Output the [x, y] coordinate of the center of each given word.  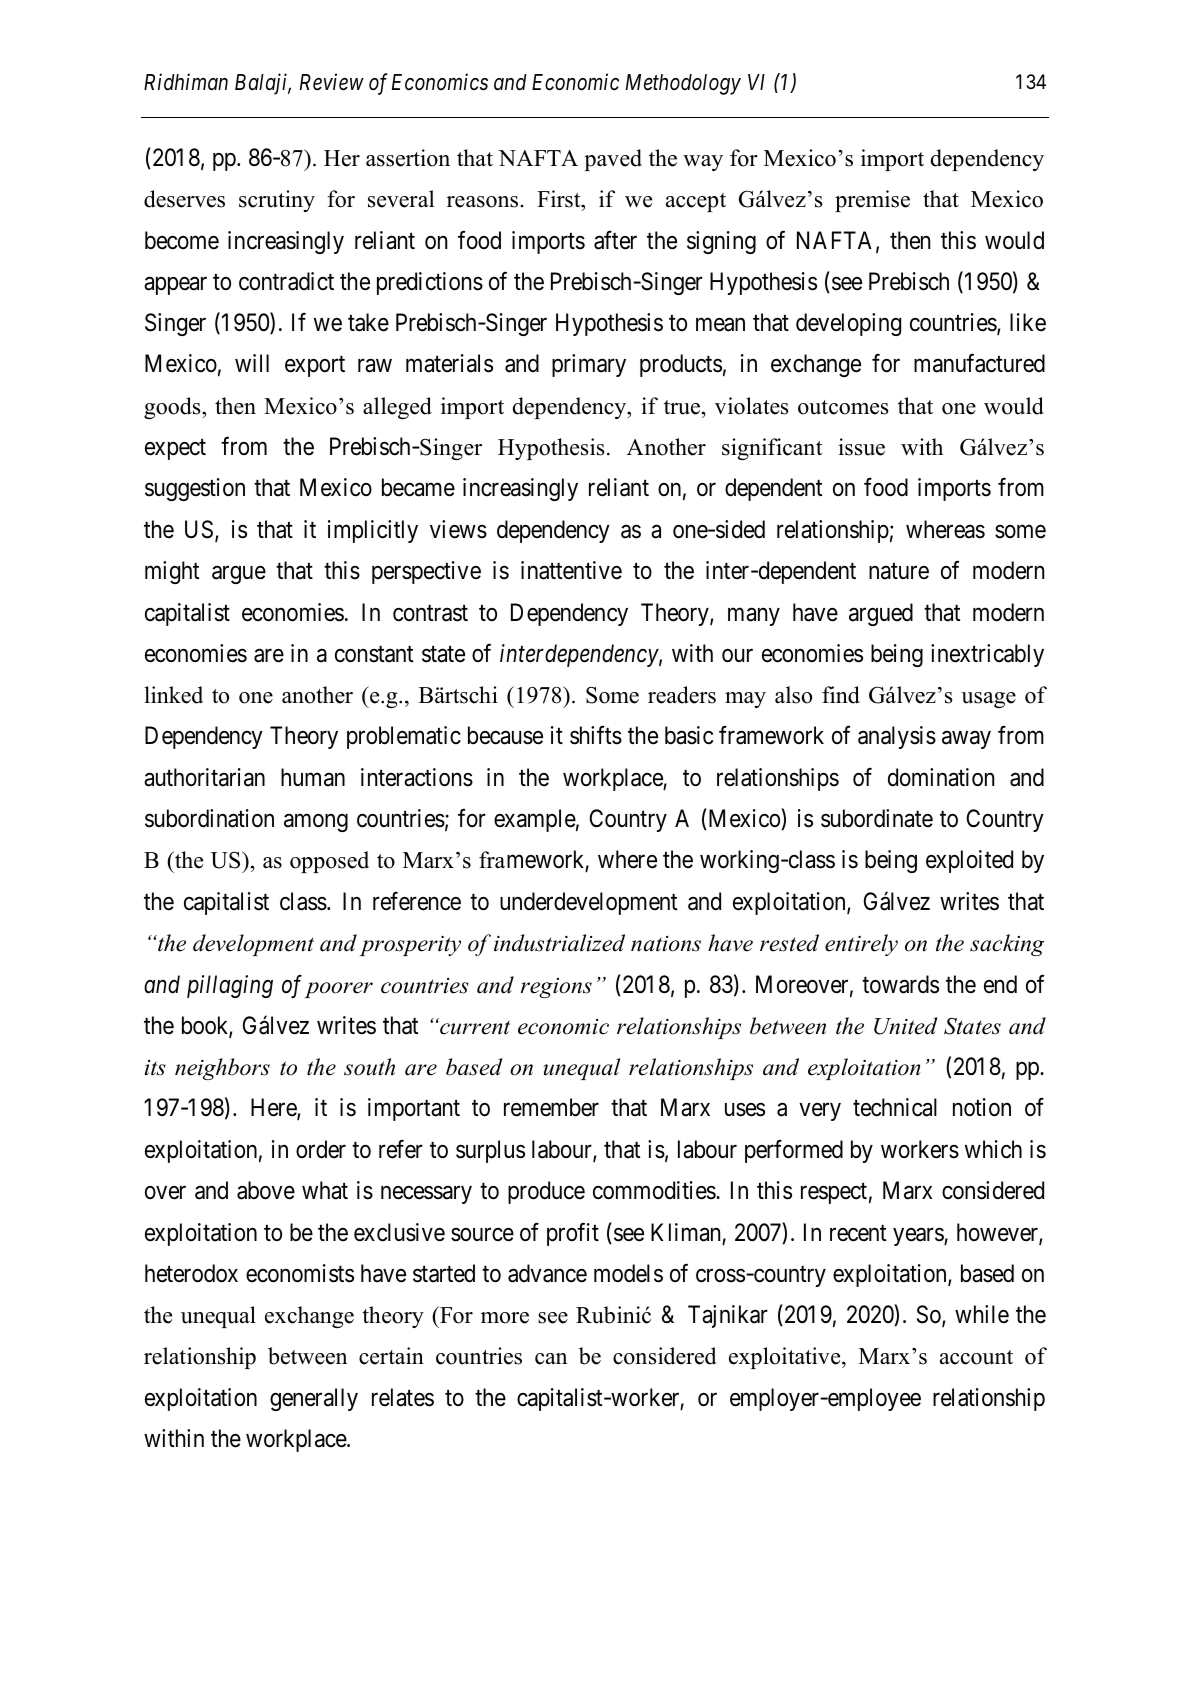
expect [175, 450]
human [313, 777]
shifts [596, 735]
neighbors [222, 1069]
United [906, 1026]
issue [861, 447]
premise [872, 201]
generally [314, 1399]
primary [589, 365]
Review [332, 82]
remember [551, 1107]
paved [613, 160]
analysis [897, 737]
